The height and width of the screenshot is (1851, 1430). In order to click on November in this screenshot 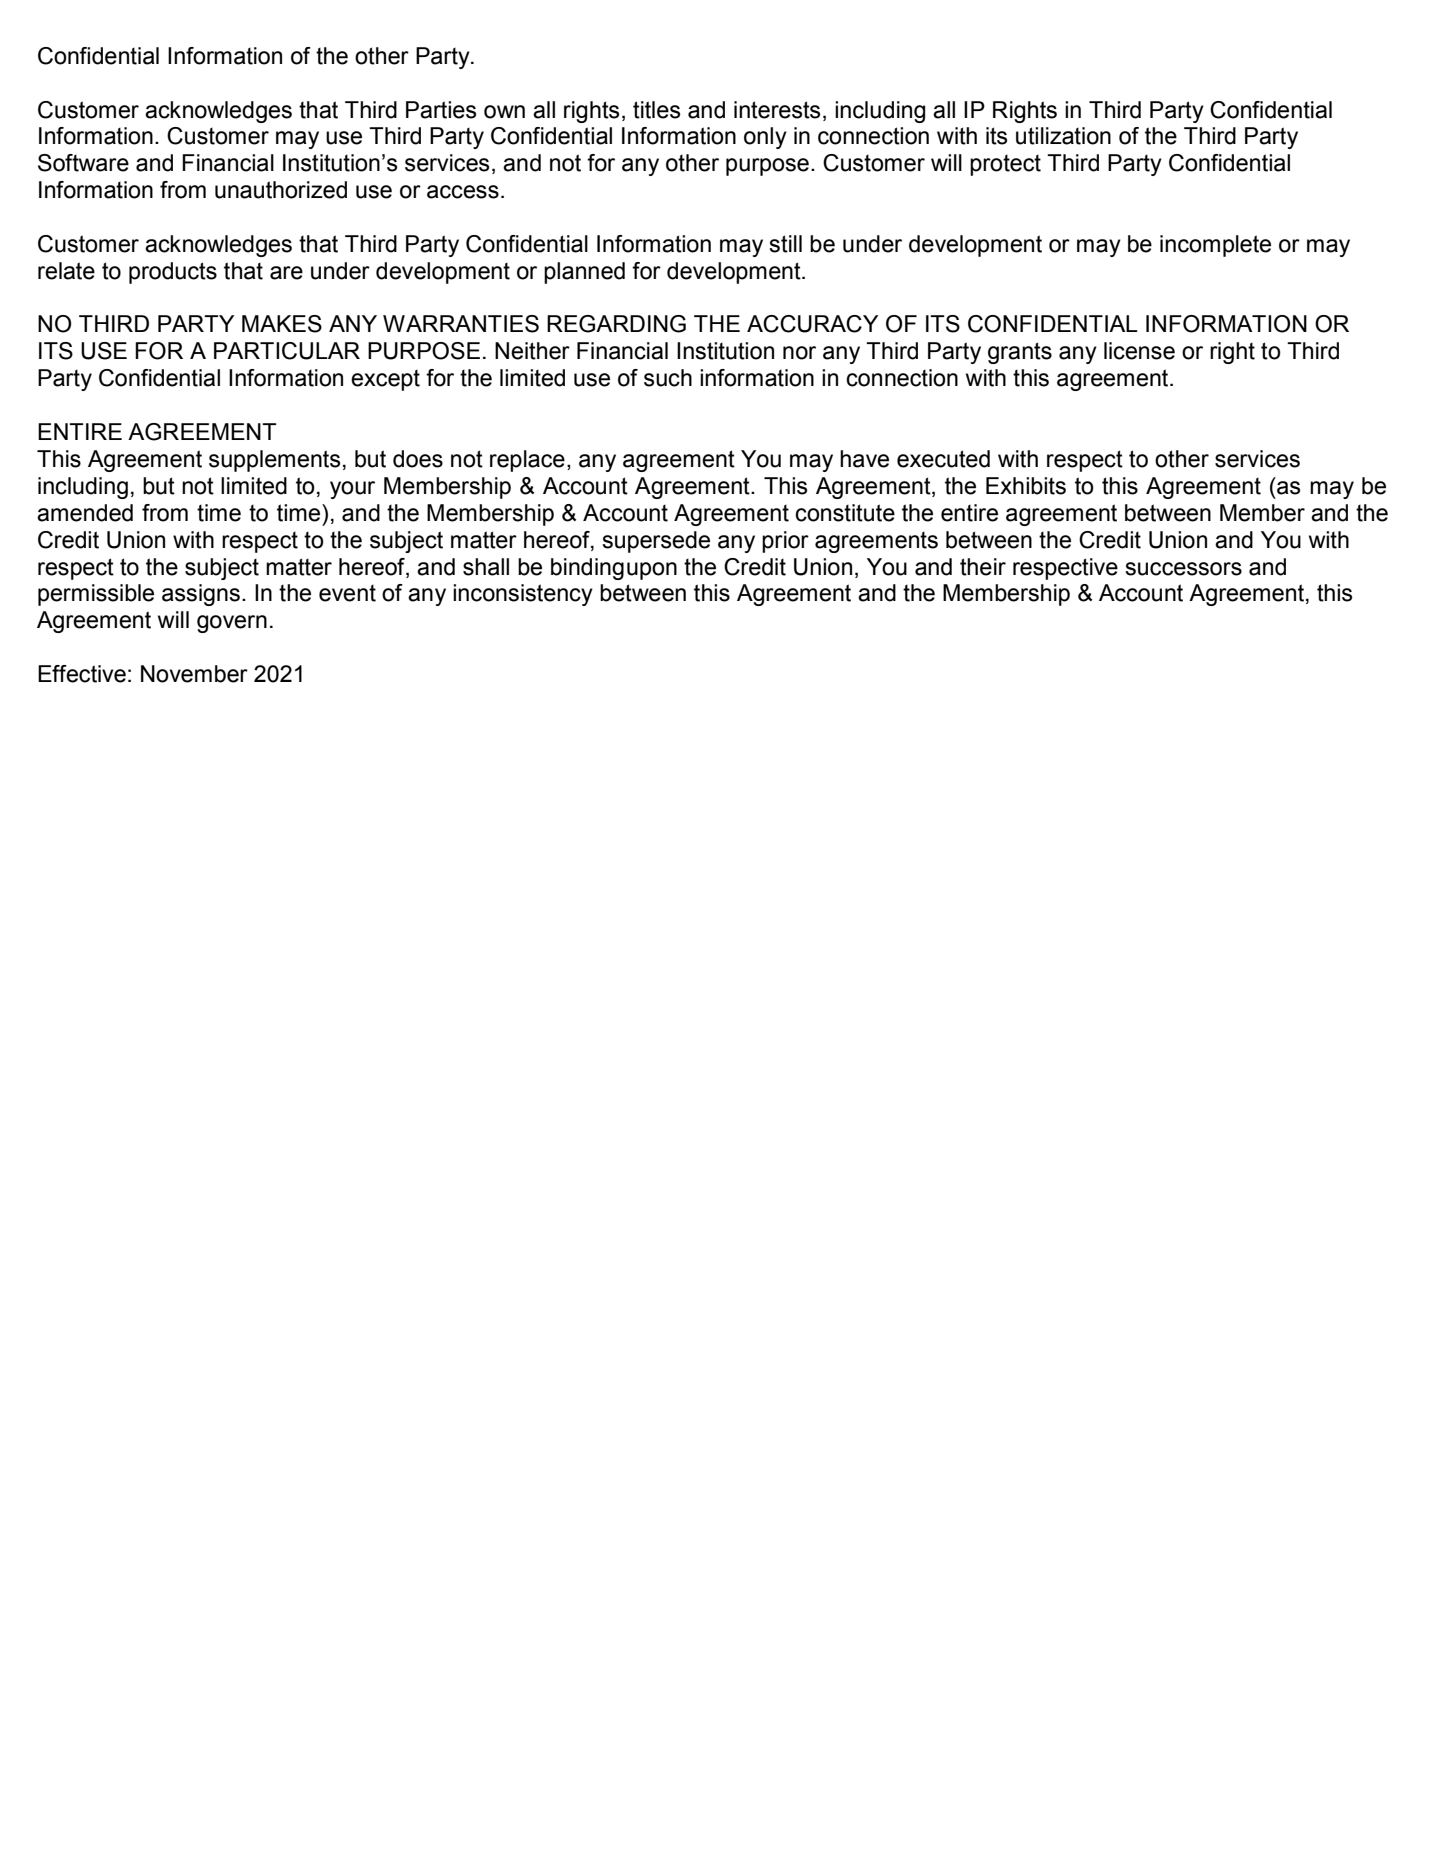, I will do `click(194, 674)`.
